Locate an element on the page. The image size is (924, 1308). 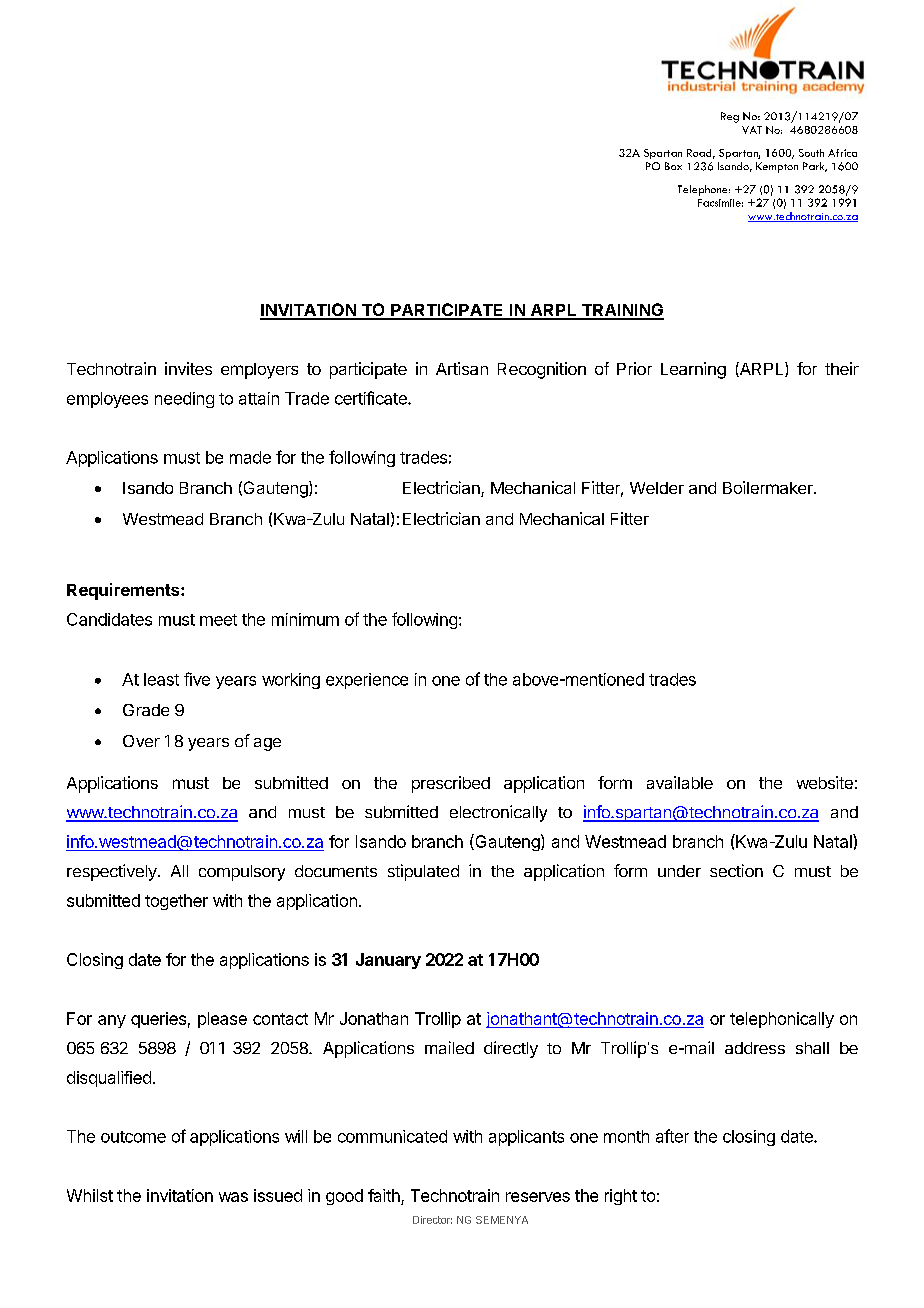
VAT is located at coordinates (752, 130).
